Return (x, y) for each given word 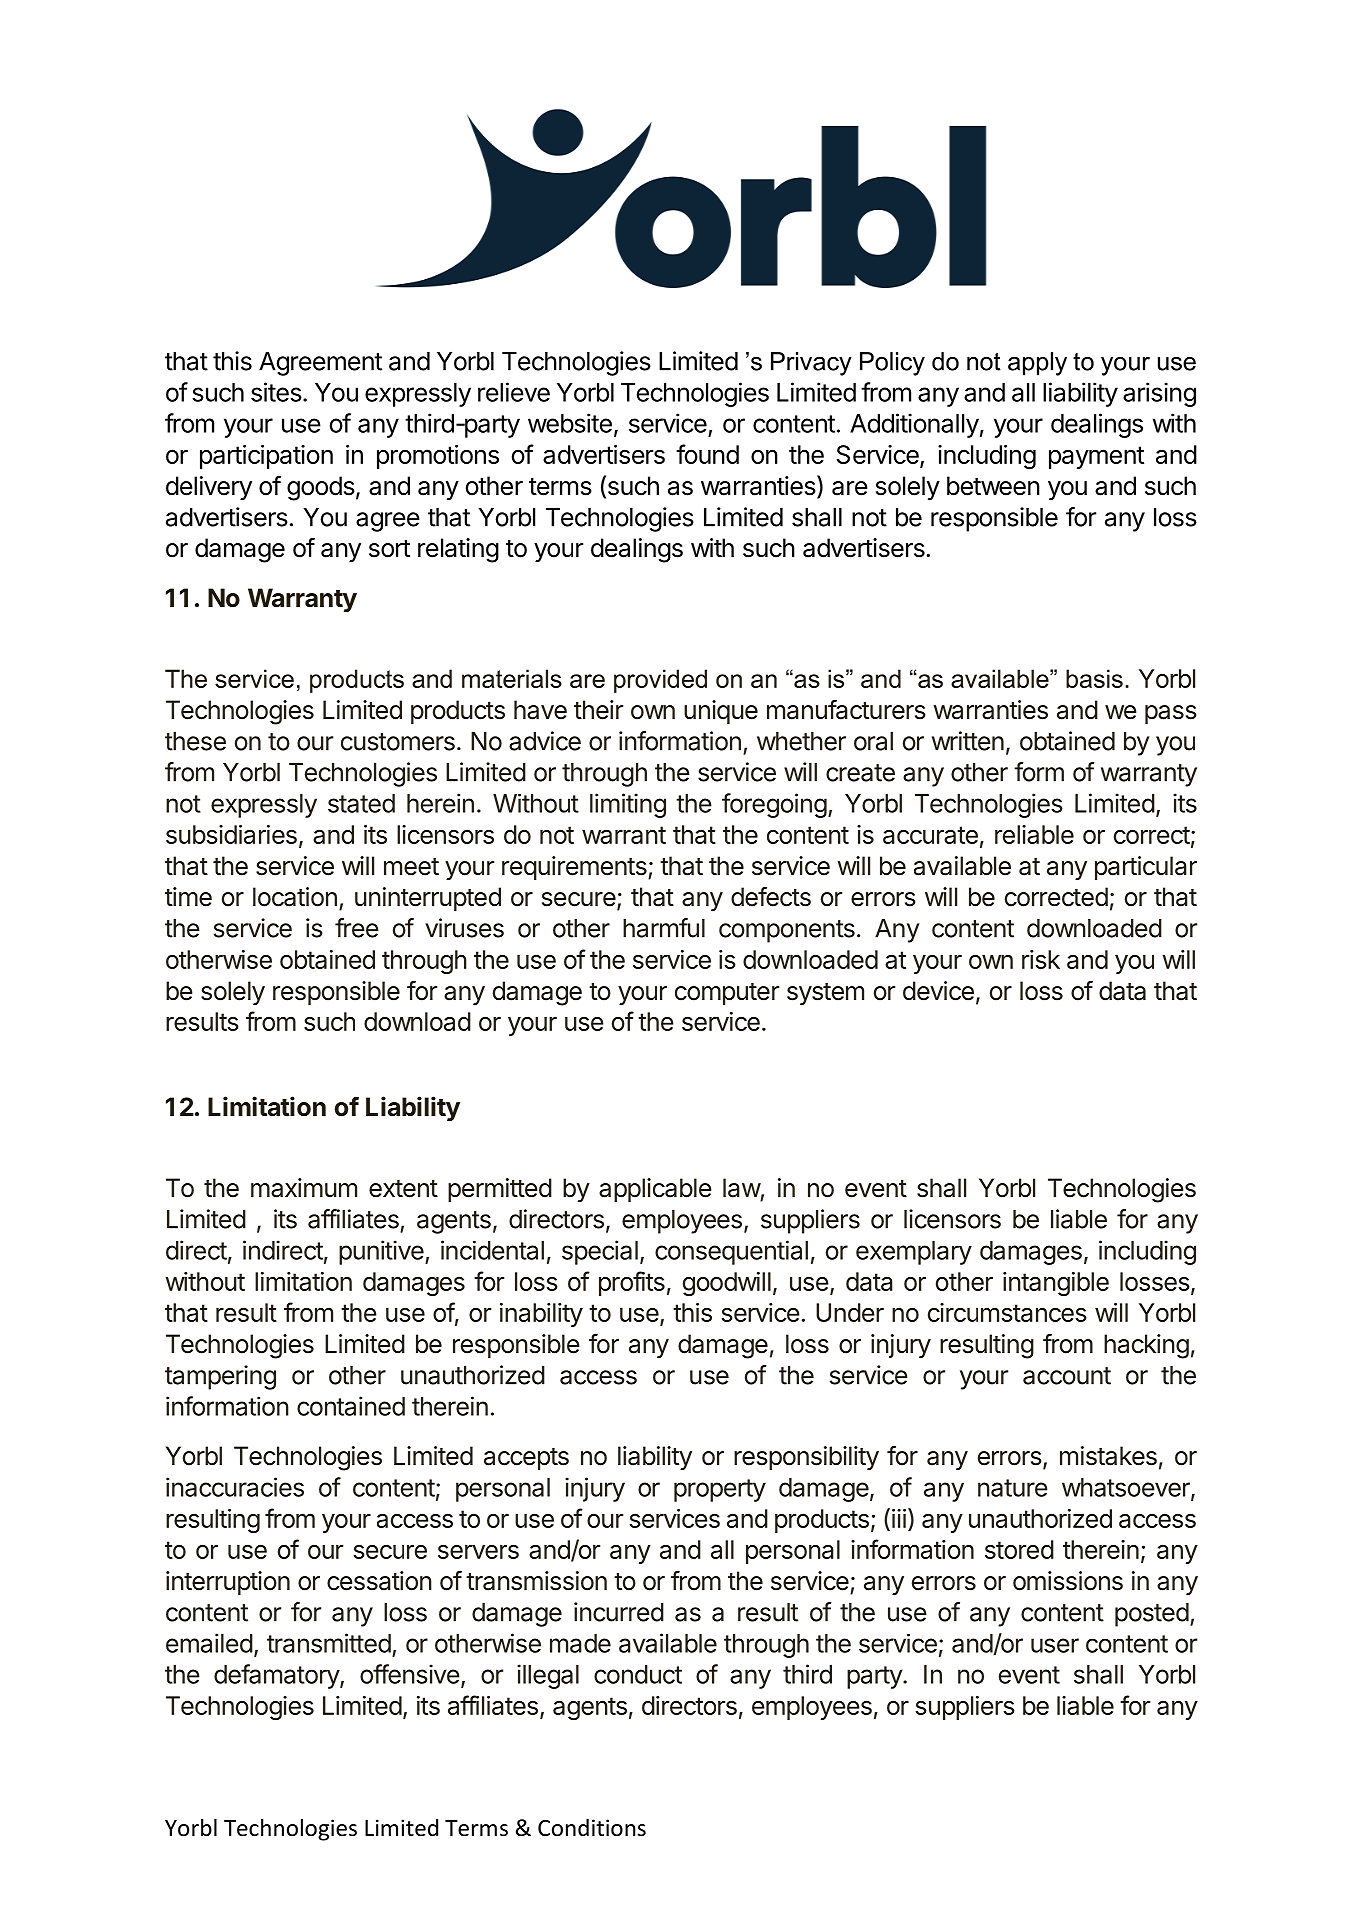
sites (276, 392)
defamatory (277, 1676)
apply (1037, 364)
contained (351, 1406)
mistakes (1108, 1456)
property (720, 1490)
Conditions (592, 1828)
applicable (655, 1190)
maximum (304, 1188)
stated (361, 803)
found (707, 454)
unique (721, 712)
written (968, 741)
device (938, 991)
